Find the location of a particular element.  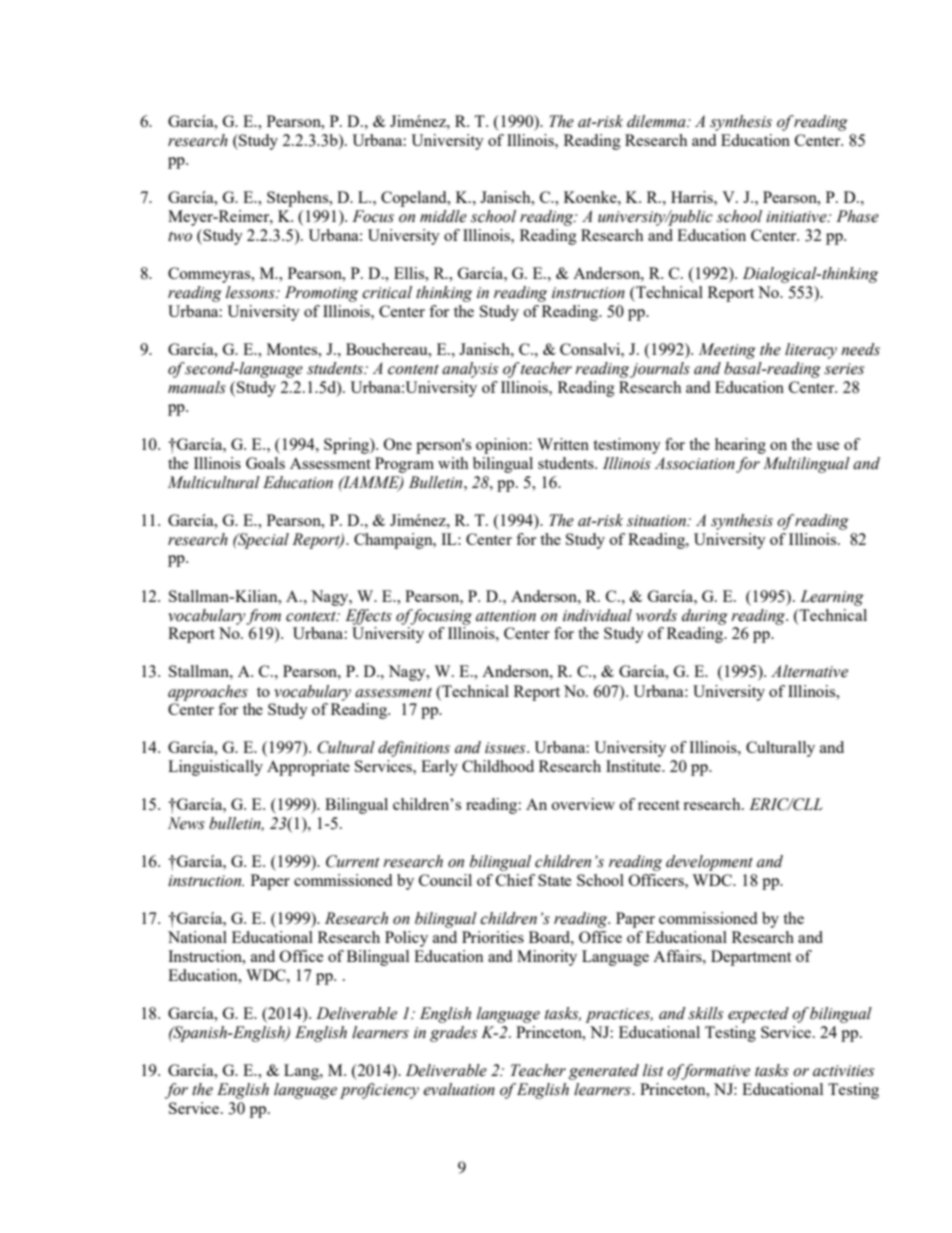

Chief is located at coordinates (515, 880).
